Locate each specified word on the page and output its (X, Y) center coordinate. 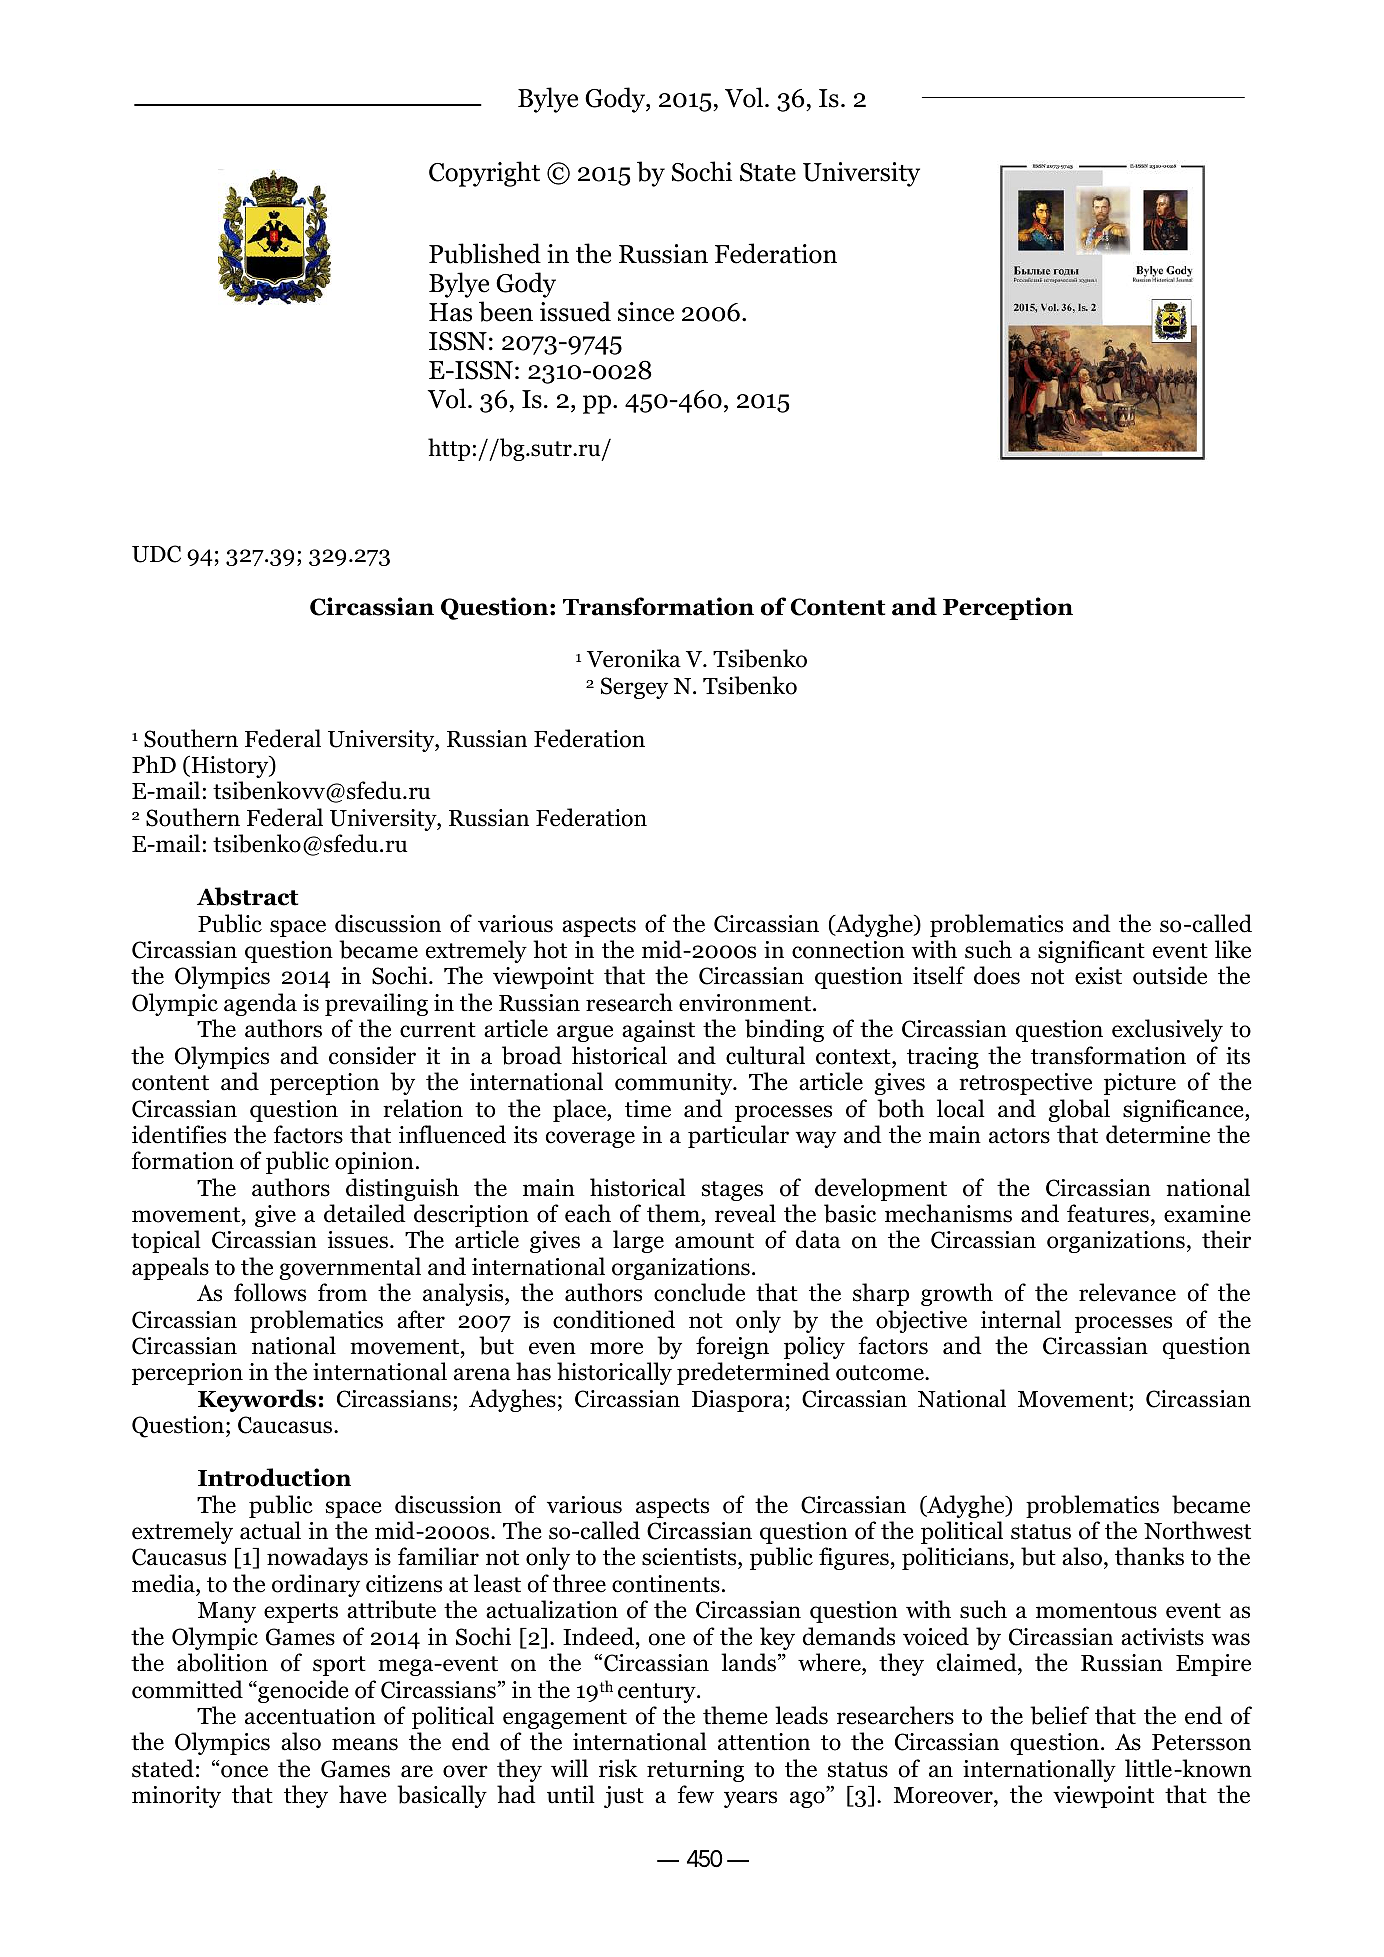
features (1108, 1213)
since (646, 312)
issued (575, 311)
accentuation (310, 1716)
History (230, 767)
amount (714, 1241)
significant (1091, 951)
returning (695, 1771)
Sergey (634, 688)
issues (357, 1240)
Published (485, 253)
